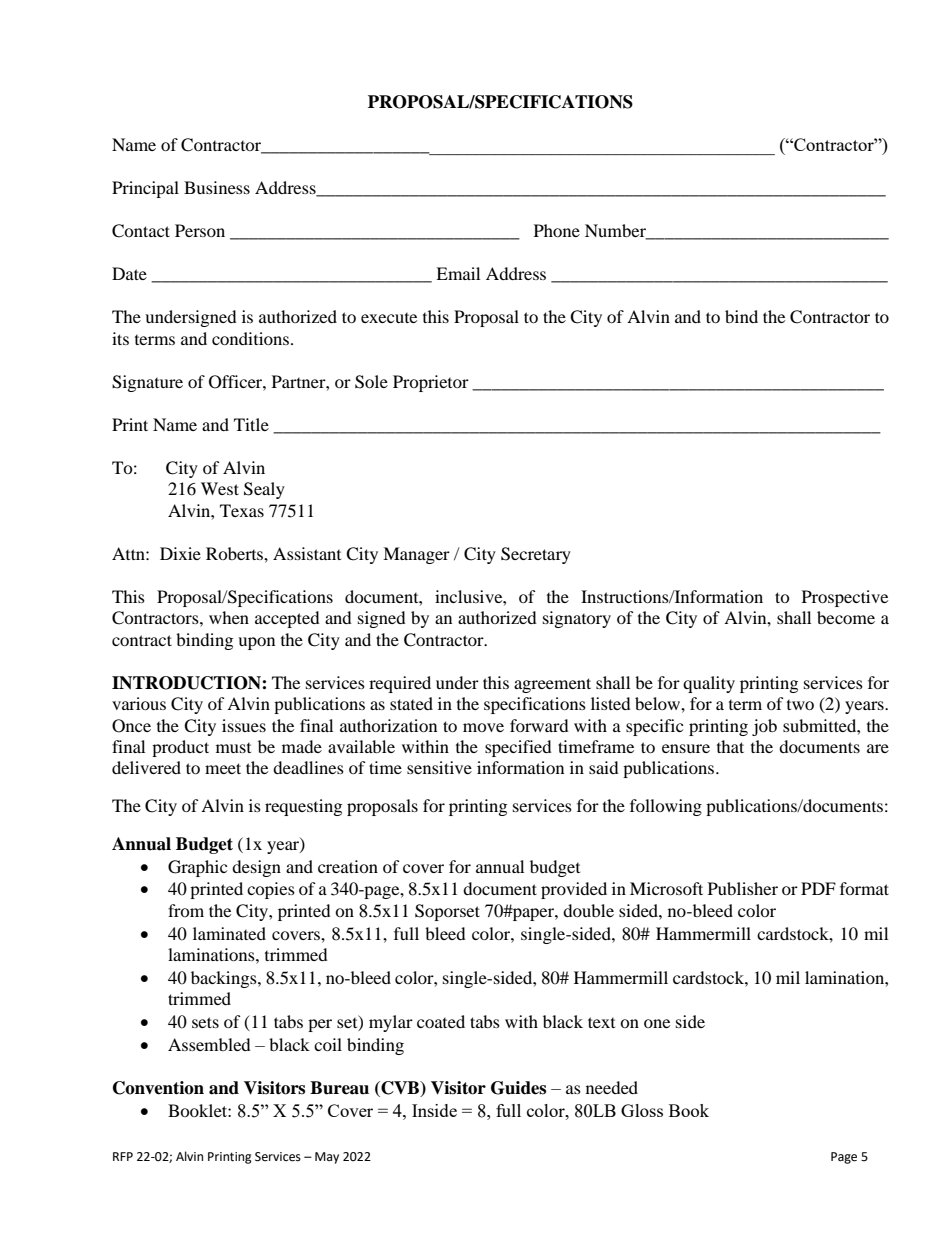 This screenshot has width=952, height=1233. I want to click on Gloss, so click(642, 1110).
